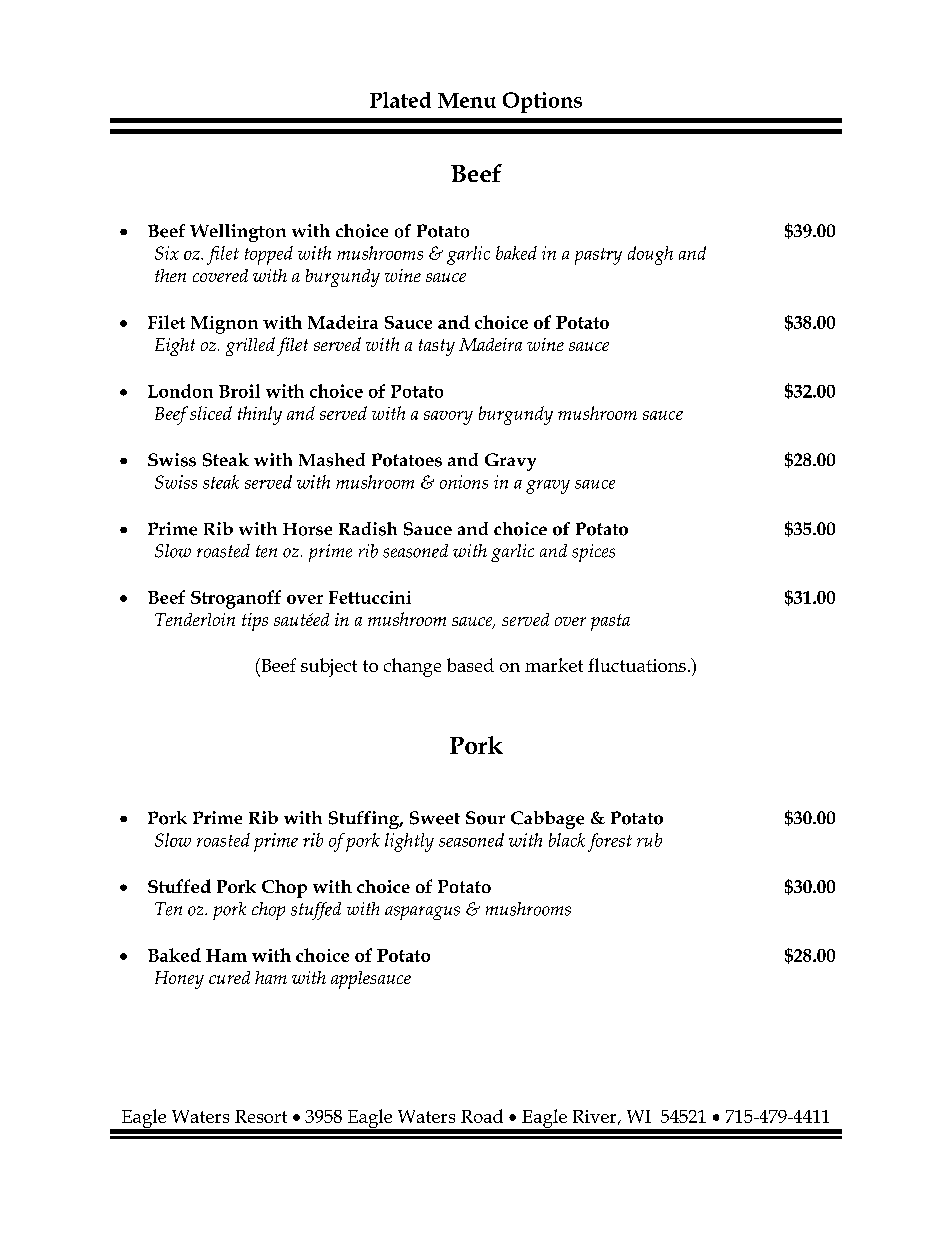  What do you see at coordinates (598, 256) in the page?
I see `pastry` at bounding box center [598, 256].
